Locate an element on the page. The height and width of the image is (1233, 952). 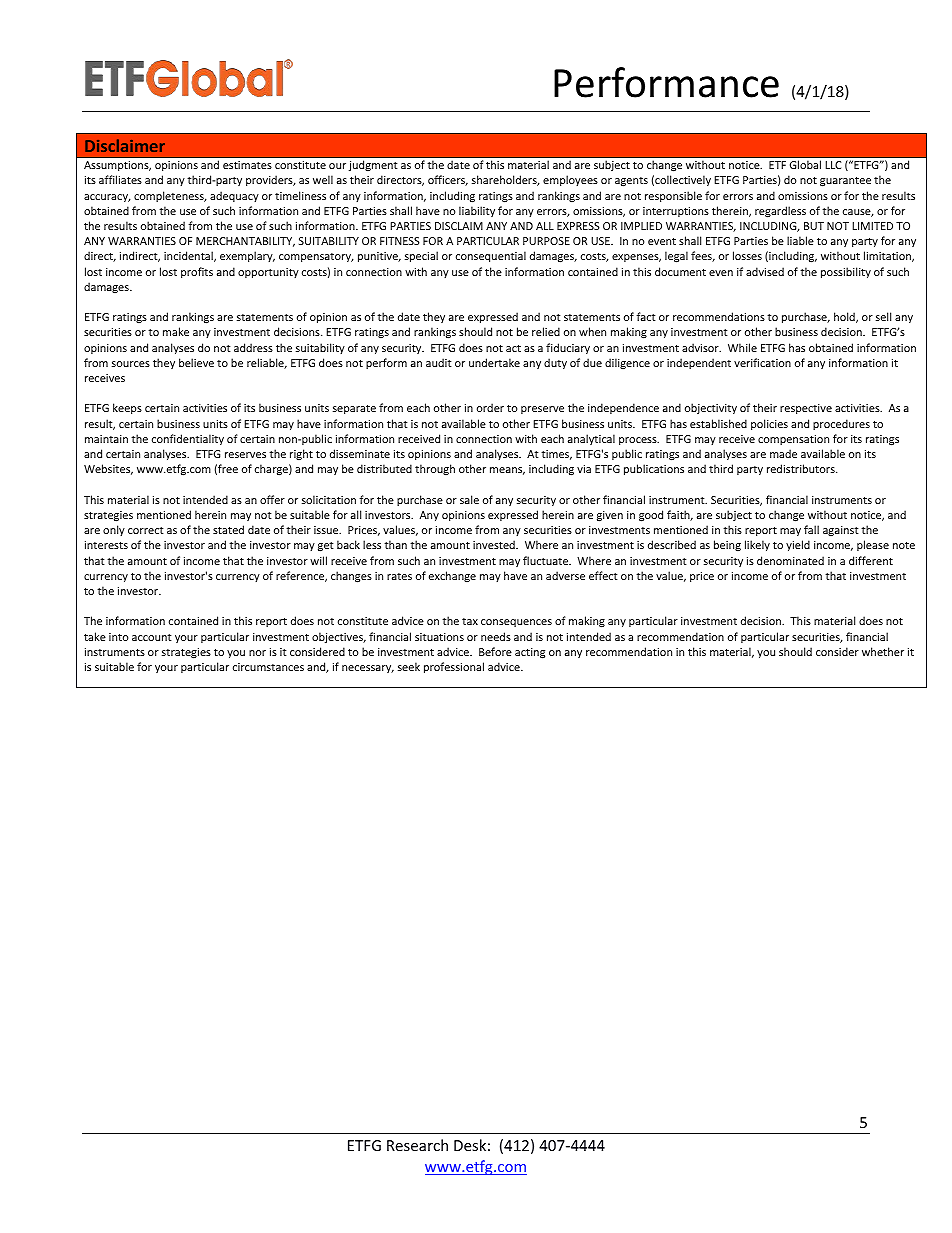
acting is located at coordinates (530, 653).
